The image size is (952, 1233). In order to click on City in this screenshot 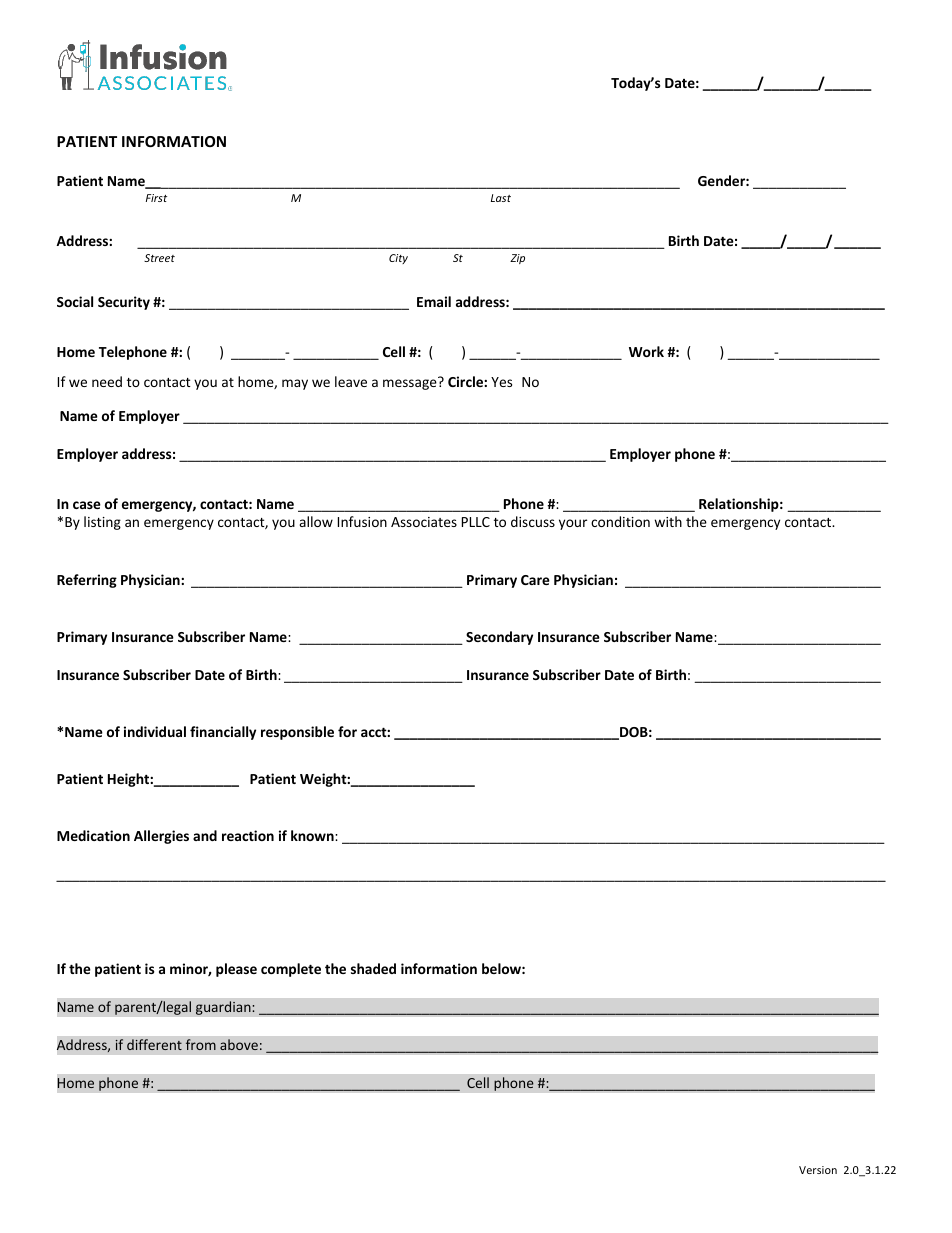, I will do `click(398, 259)`.
